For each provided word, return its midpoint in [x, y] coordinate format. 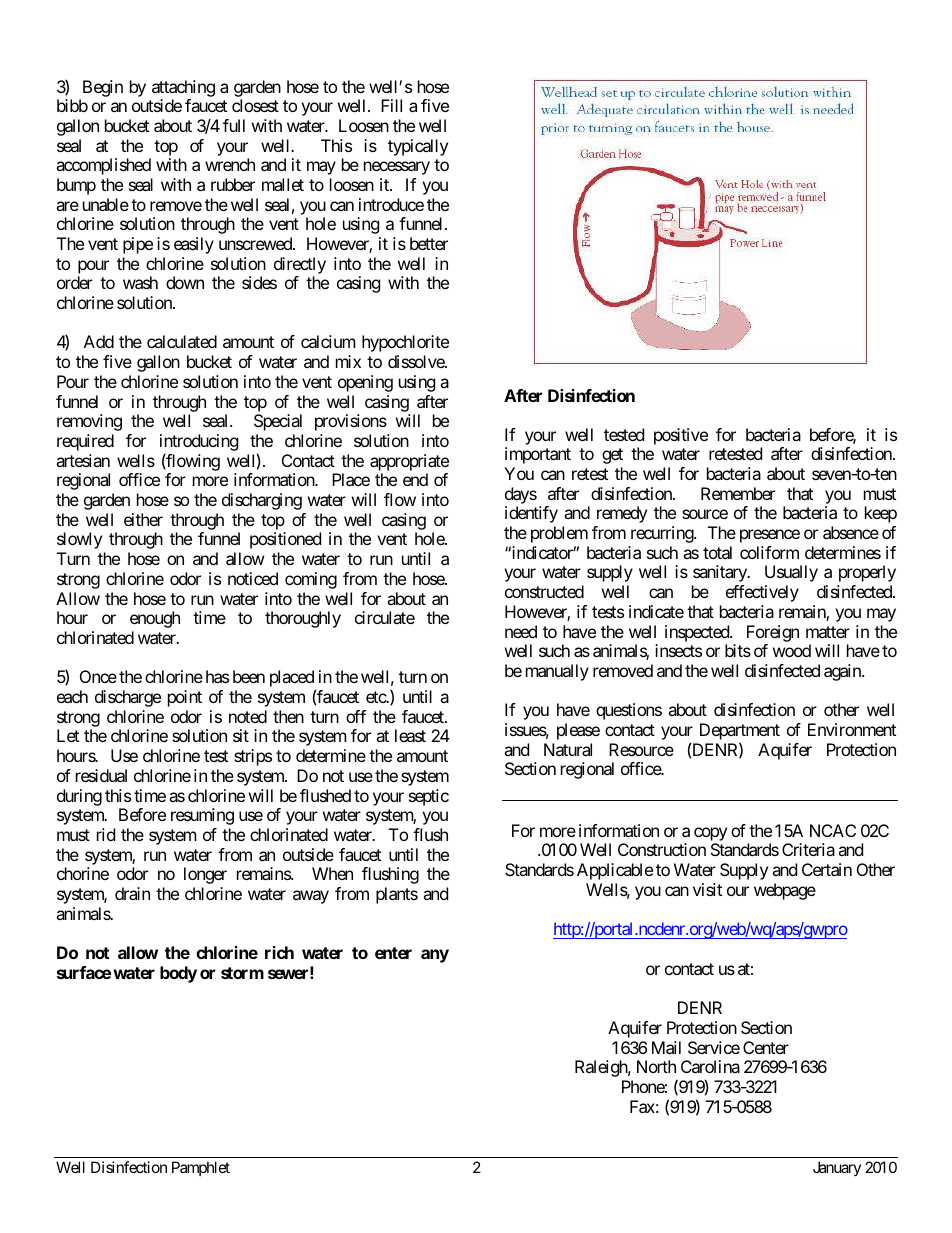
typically [418, 147]
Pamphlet [201, 1168]
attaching [183, 88]
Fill [391, 105]
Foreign [773, 633]
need [521, 631]
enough [155, 619]
